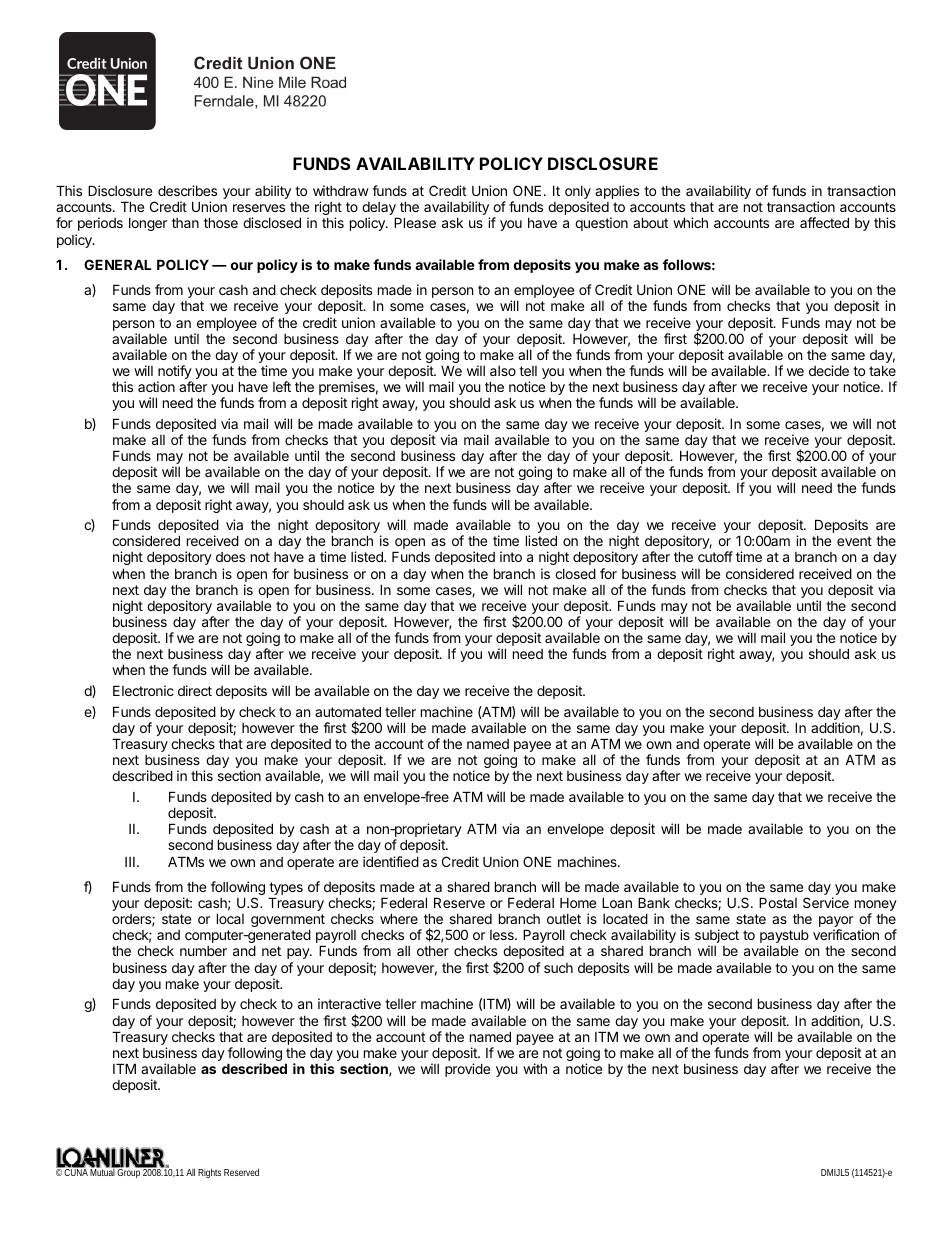 This image has width=952, height=1233. I want to click on Please, so click(415, 222).
